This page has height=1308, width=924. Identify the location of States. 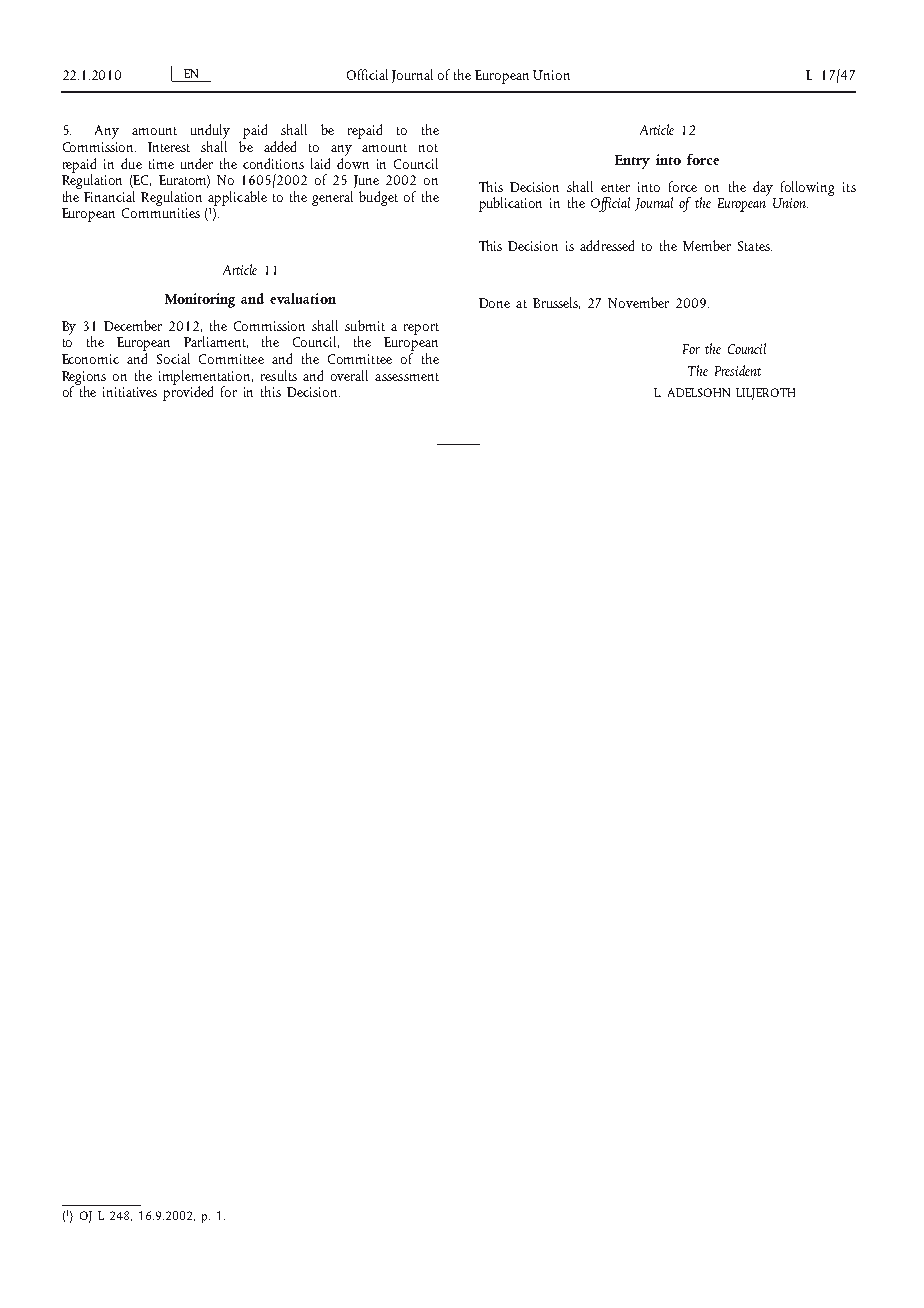
(755, 246).
